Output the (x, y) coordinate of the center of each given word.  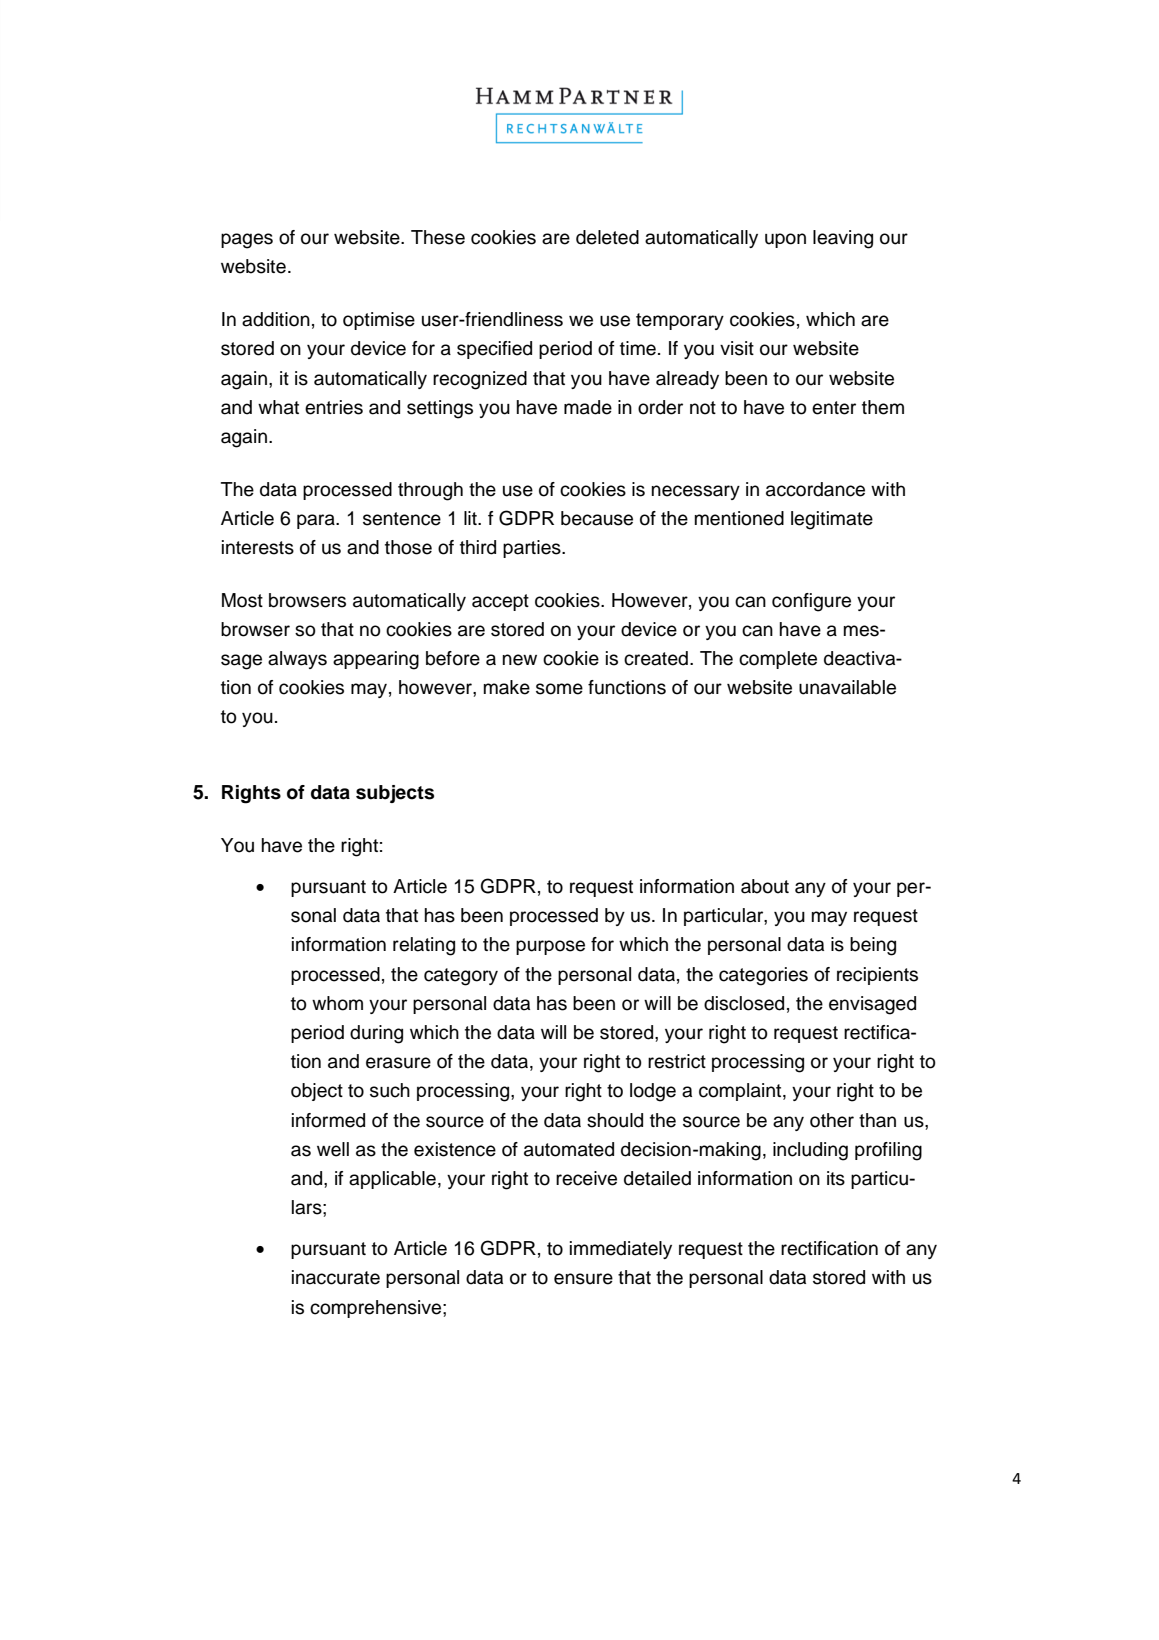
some (559, 689)
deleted (607, 237)
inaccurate (336, 1277)
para (317, 521)
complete (778, 660)
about (765, 886)
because (597, 518)
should (615, 1120)
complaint (741, 1092)
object (317, 1092)
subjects (395, 794)
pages (247, 241)
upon (785, 240)
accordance (815, 489)
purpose (550, 947)
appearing (376, 660)
